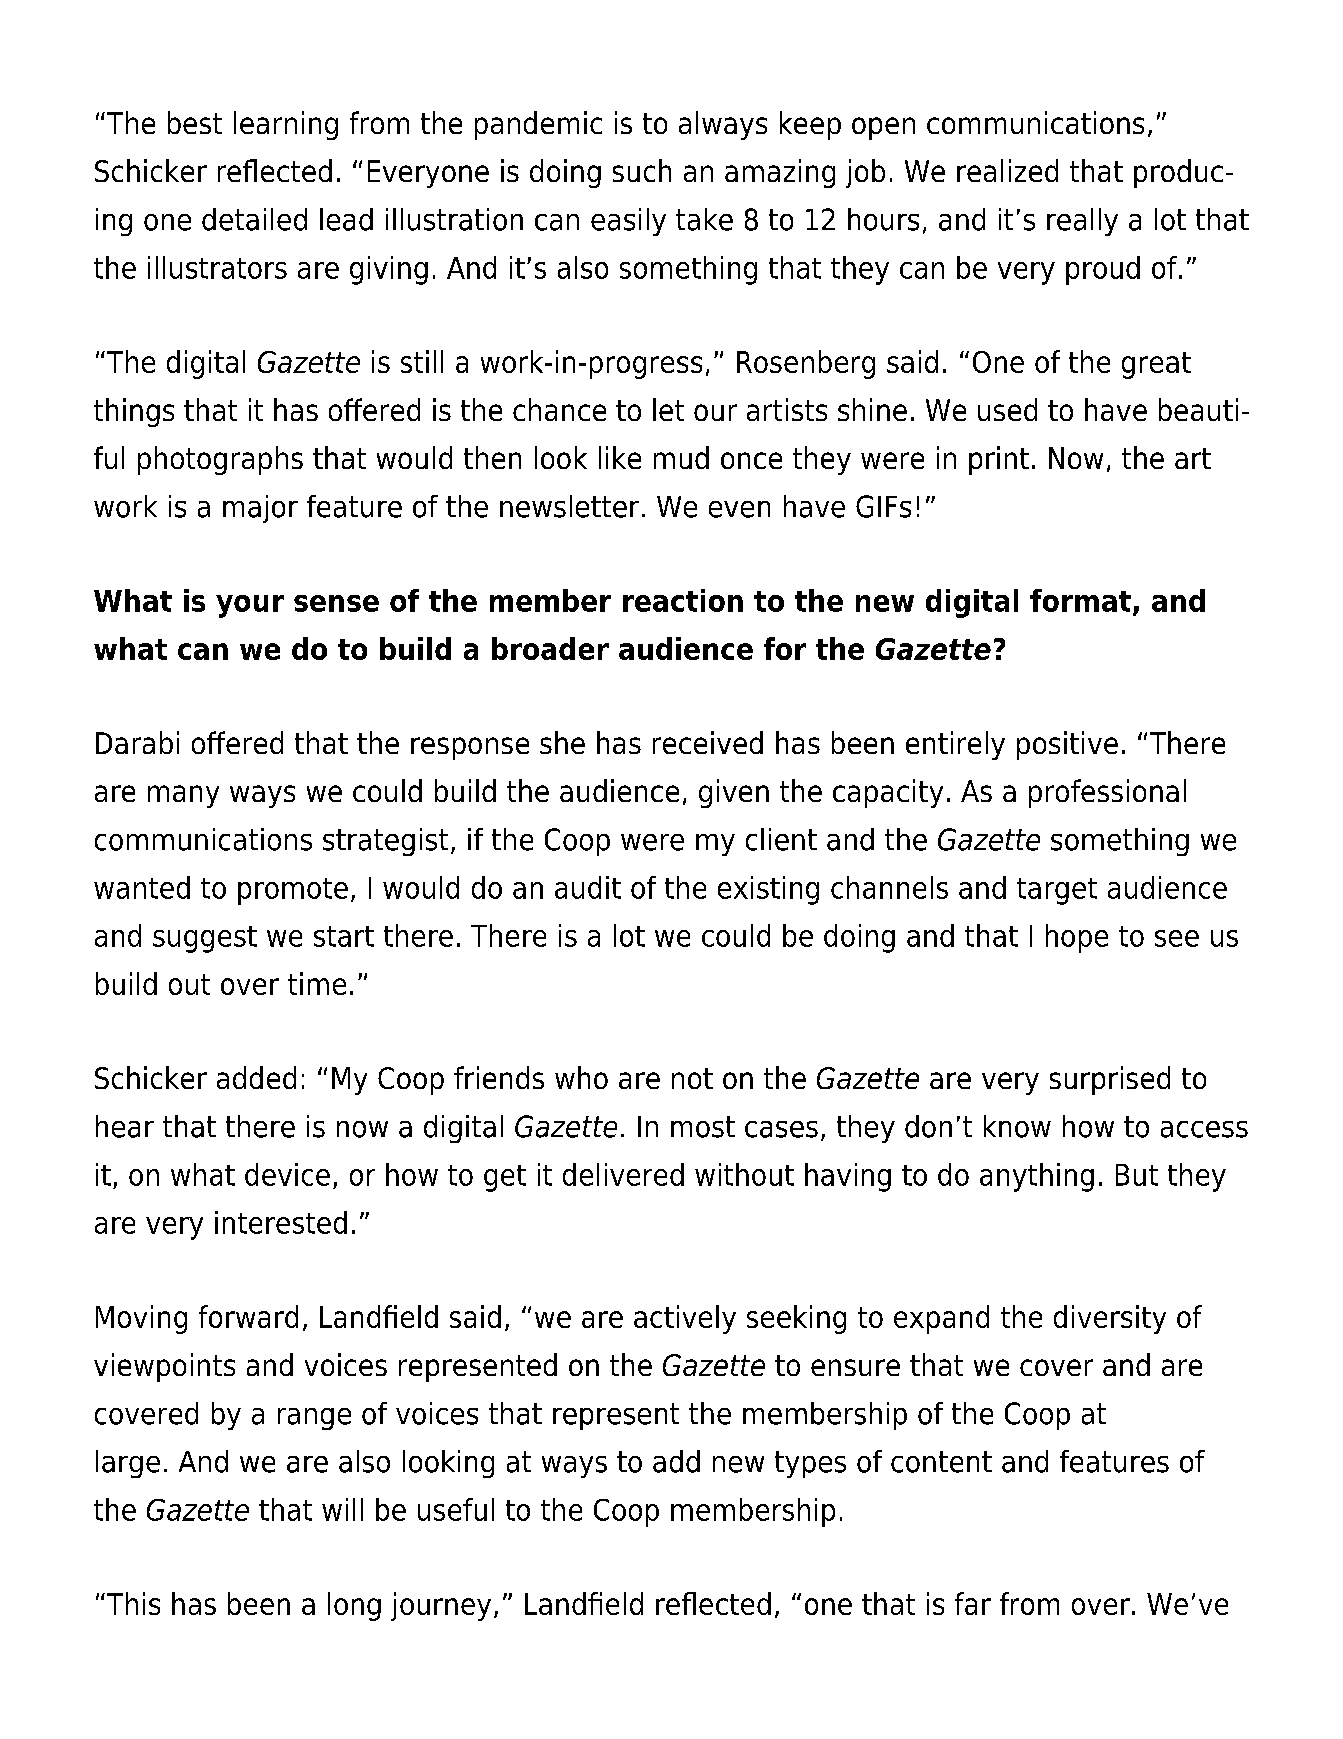  What do you see at coordinates (708, 742) in the image?
I see `received` at bounding box center [708, 742].
